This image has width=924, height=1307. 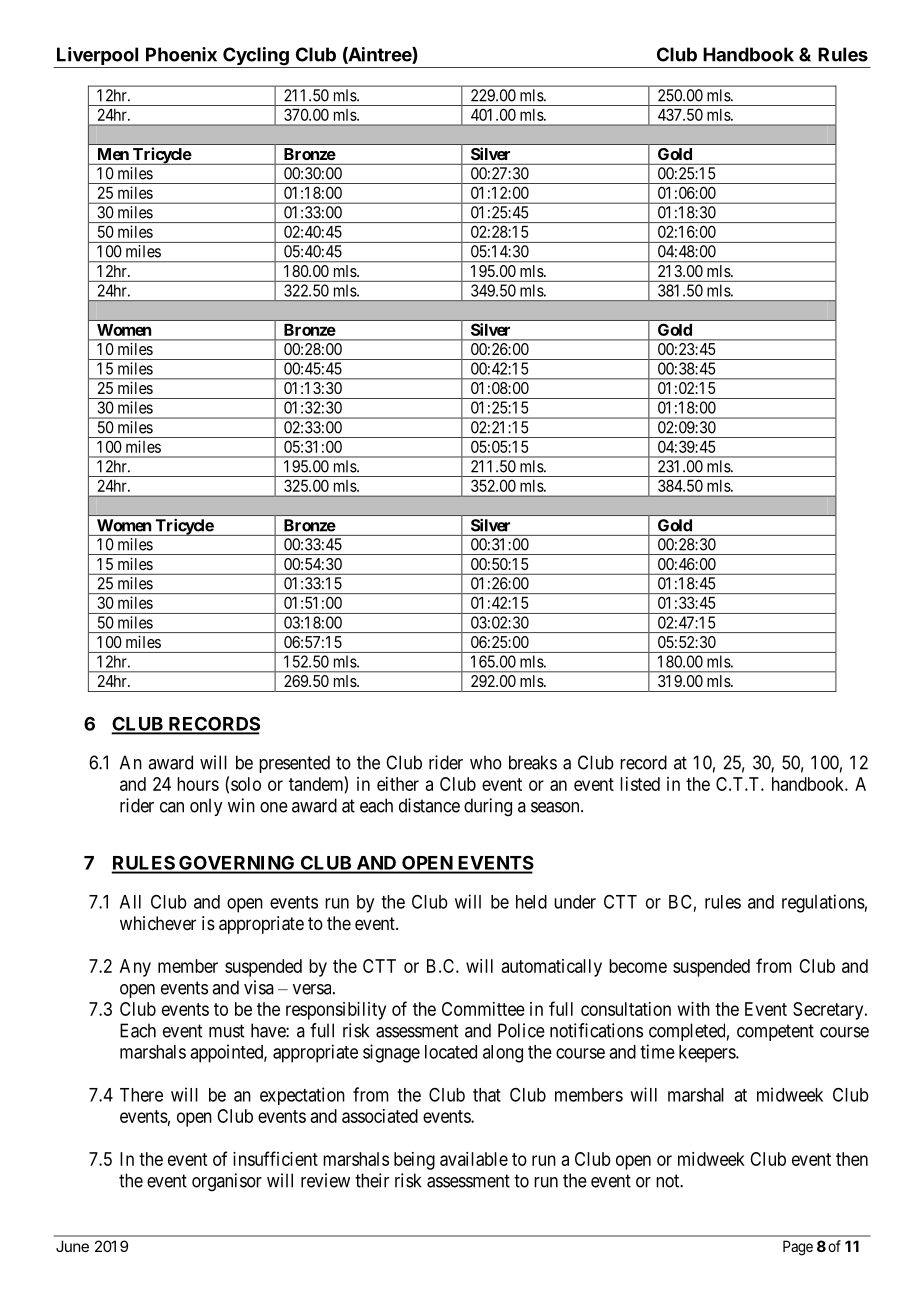 I want to click on hours, so click(x=198, y=784).
